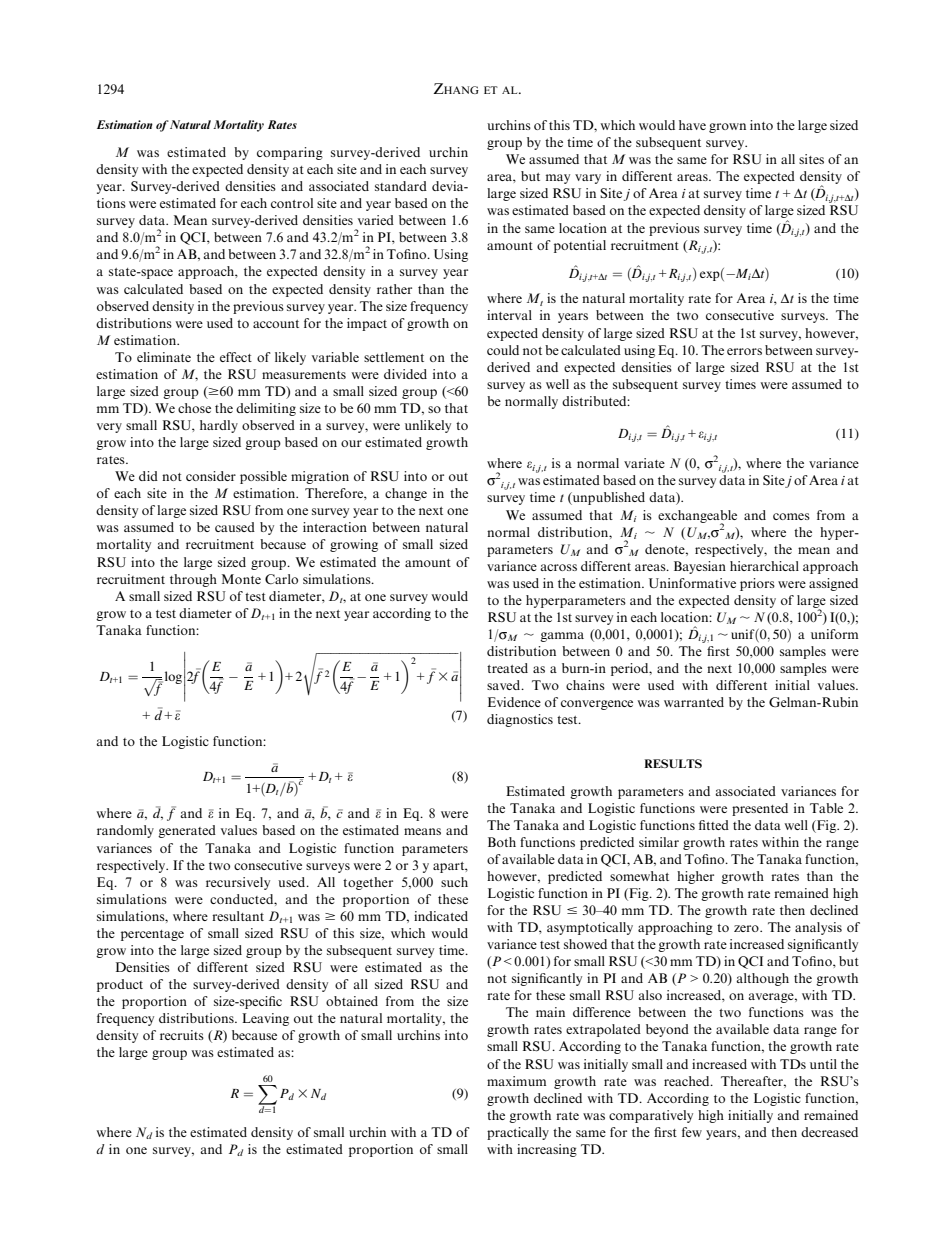  Describe the element at coordinates (692, 1132) in the screenshot. I see `few` at that location.
